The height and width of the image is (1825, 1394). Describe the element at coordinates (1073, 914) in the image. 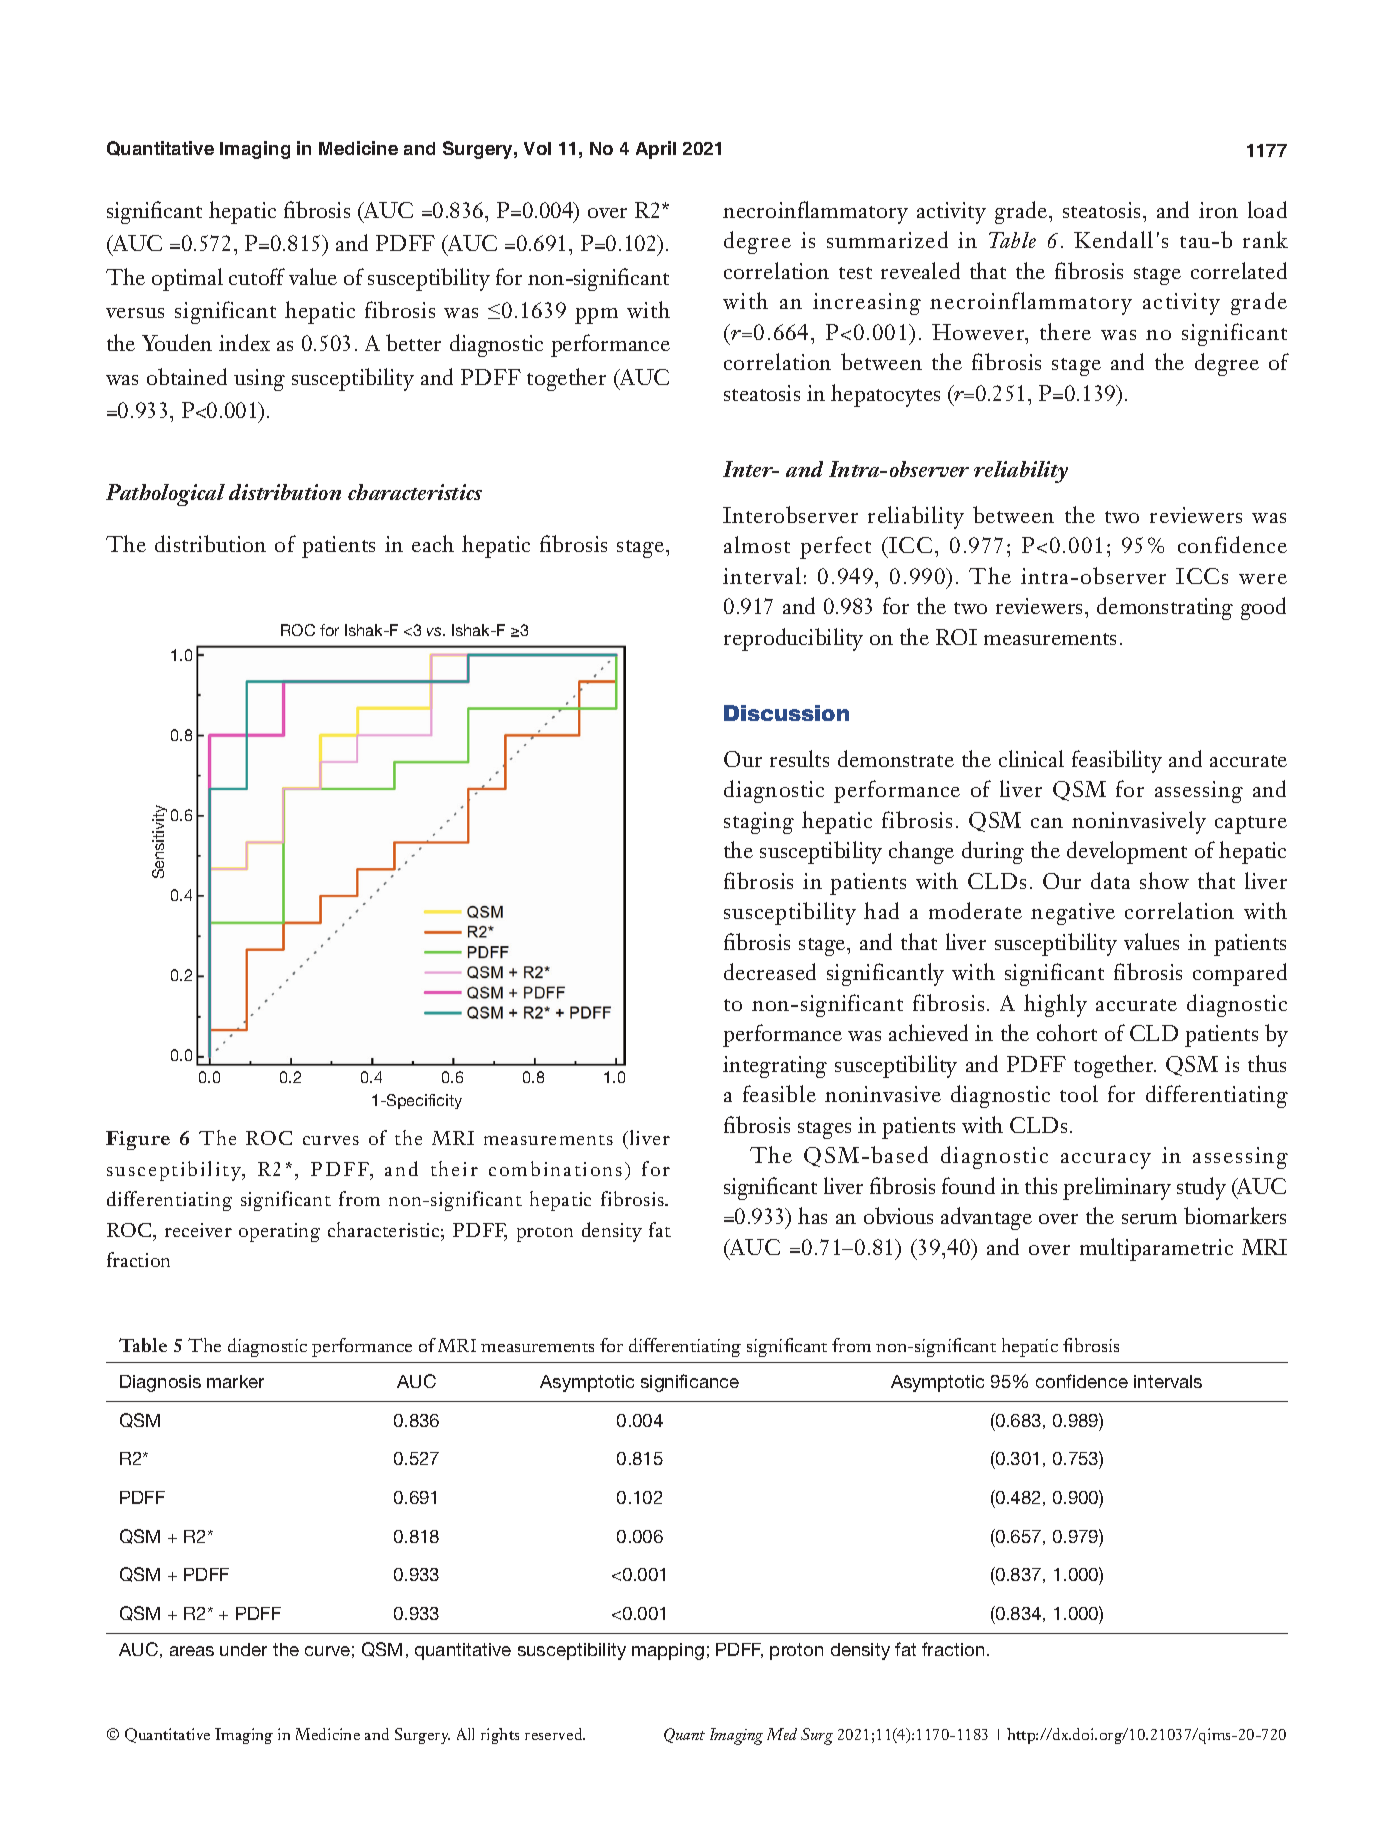

I see `negative` at that location.
